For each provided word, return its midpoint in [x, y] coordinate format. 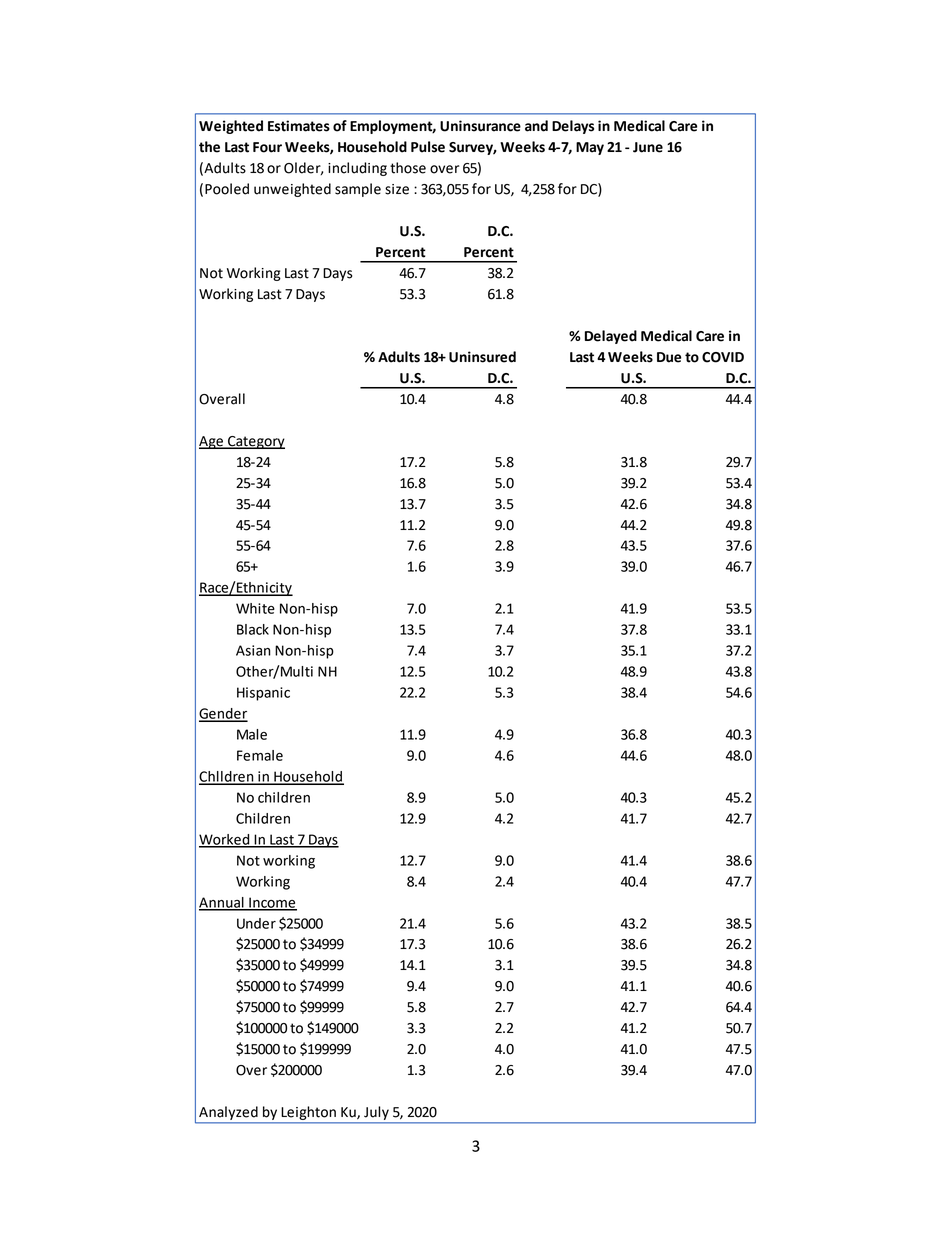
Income [272, 903]
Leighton [309, 1113]
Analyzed [228, 1113]
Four [267, 147]
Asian [253, 650]
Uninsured [482, 357]
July [376, 1113]
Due [669, 357]
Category [255, 442]
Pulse [428, 147]
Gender [223, 714]
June [648, 147]
